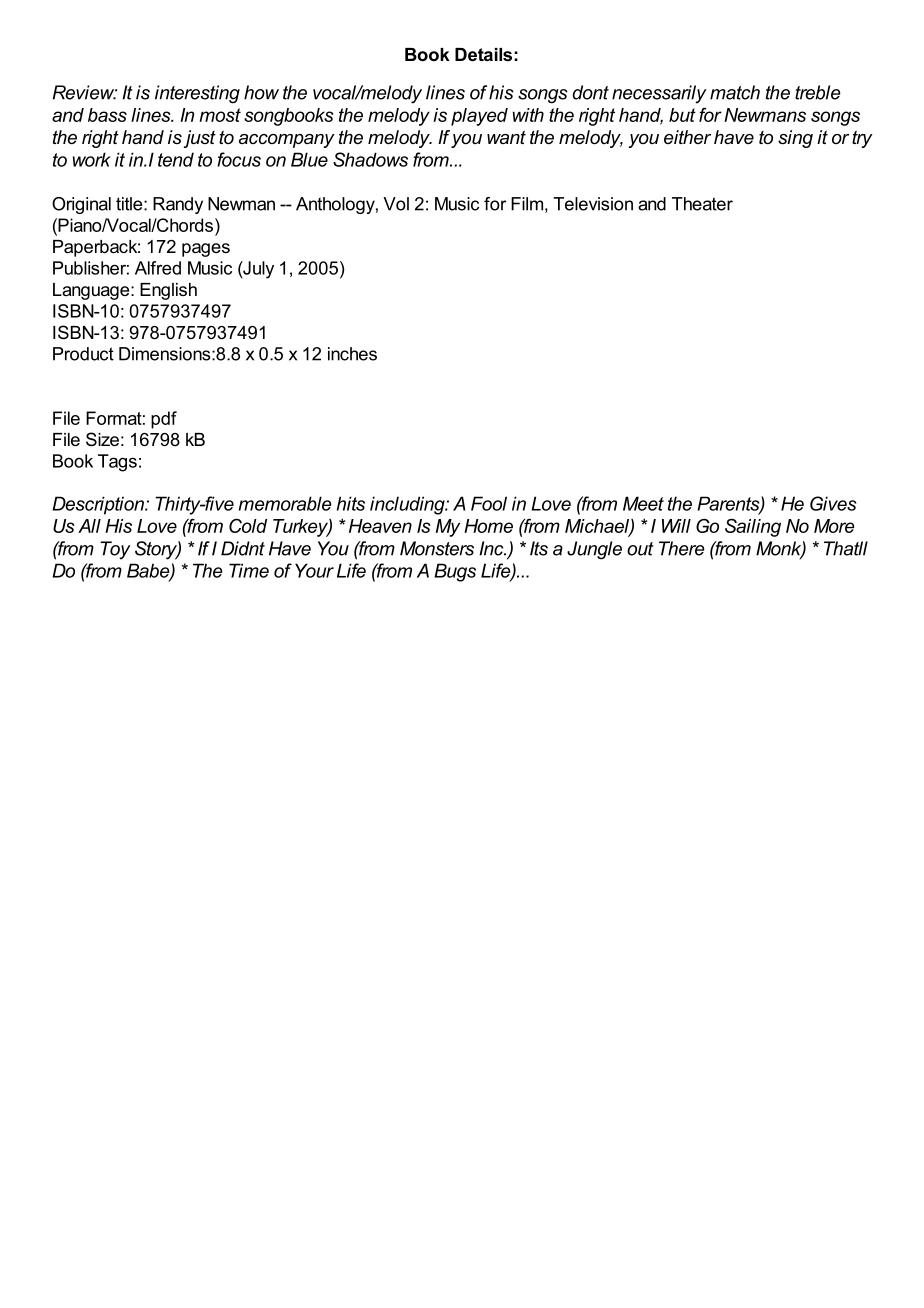 This page has width=924, height=1308. What do you see at coordinates (479, 117) in the page?
I see `played` at bounding box center [479, 117].
